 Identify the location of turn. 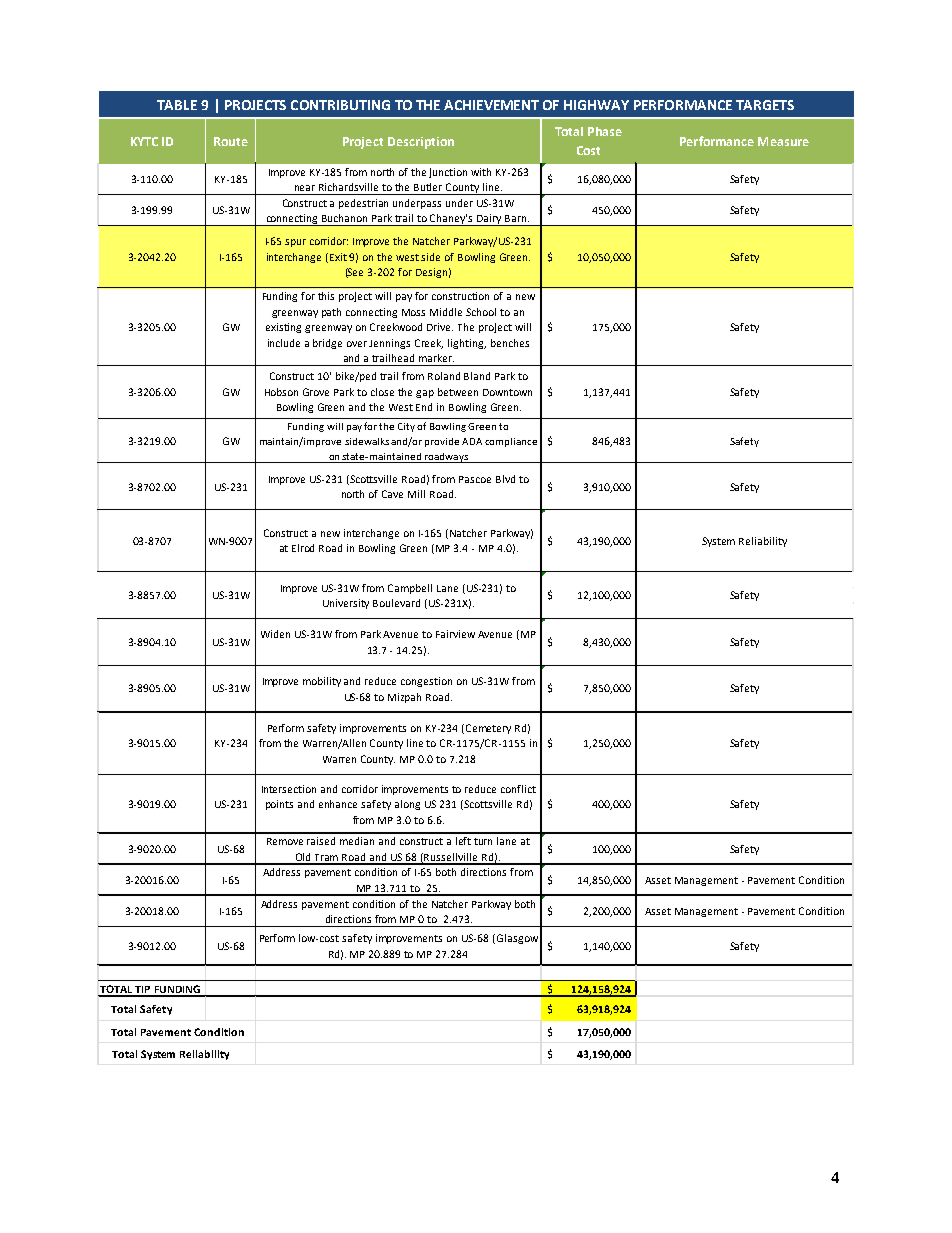
(483, 841).
